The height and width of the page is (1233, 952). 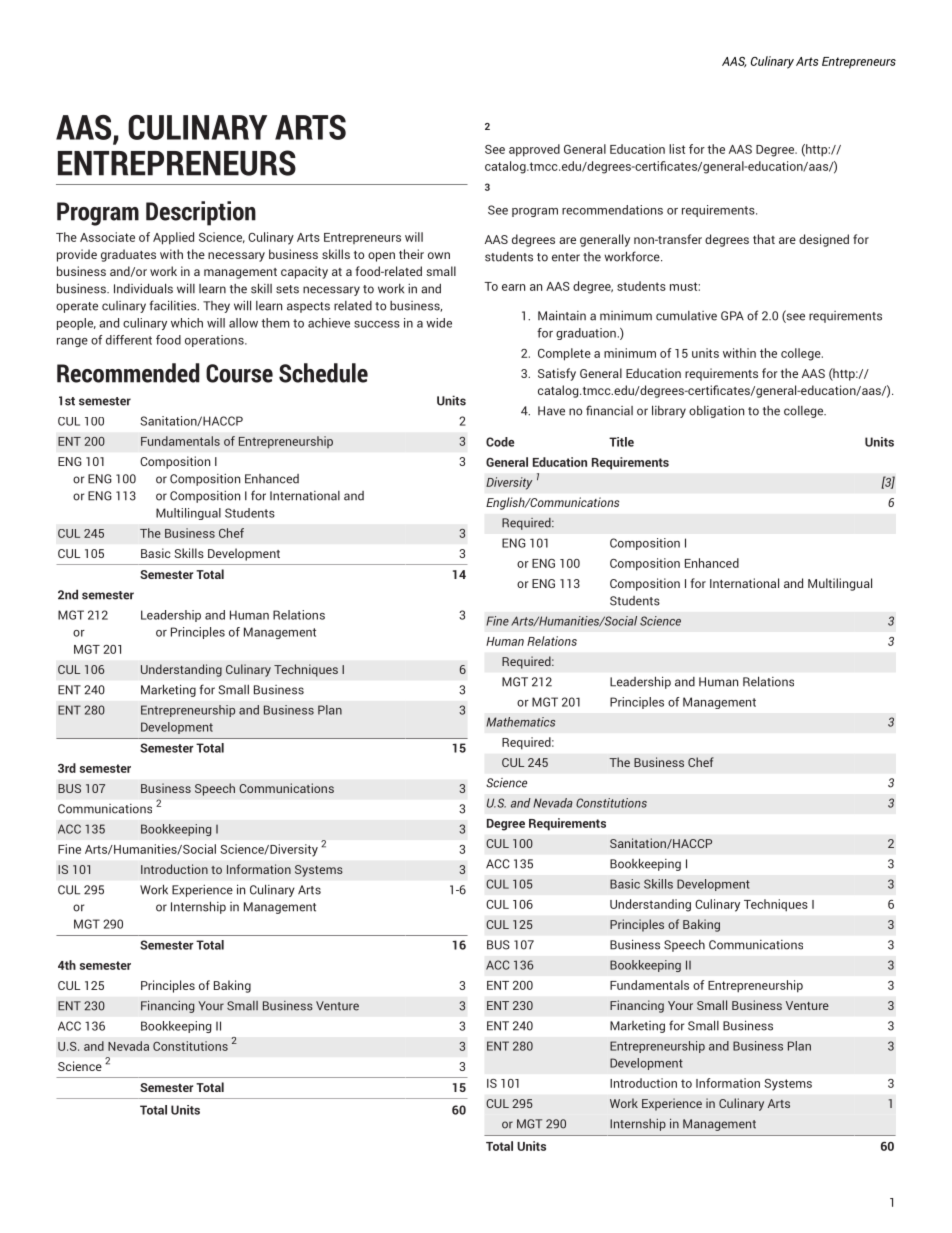 I want to click on own, so click(x=439, y=255).
